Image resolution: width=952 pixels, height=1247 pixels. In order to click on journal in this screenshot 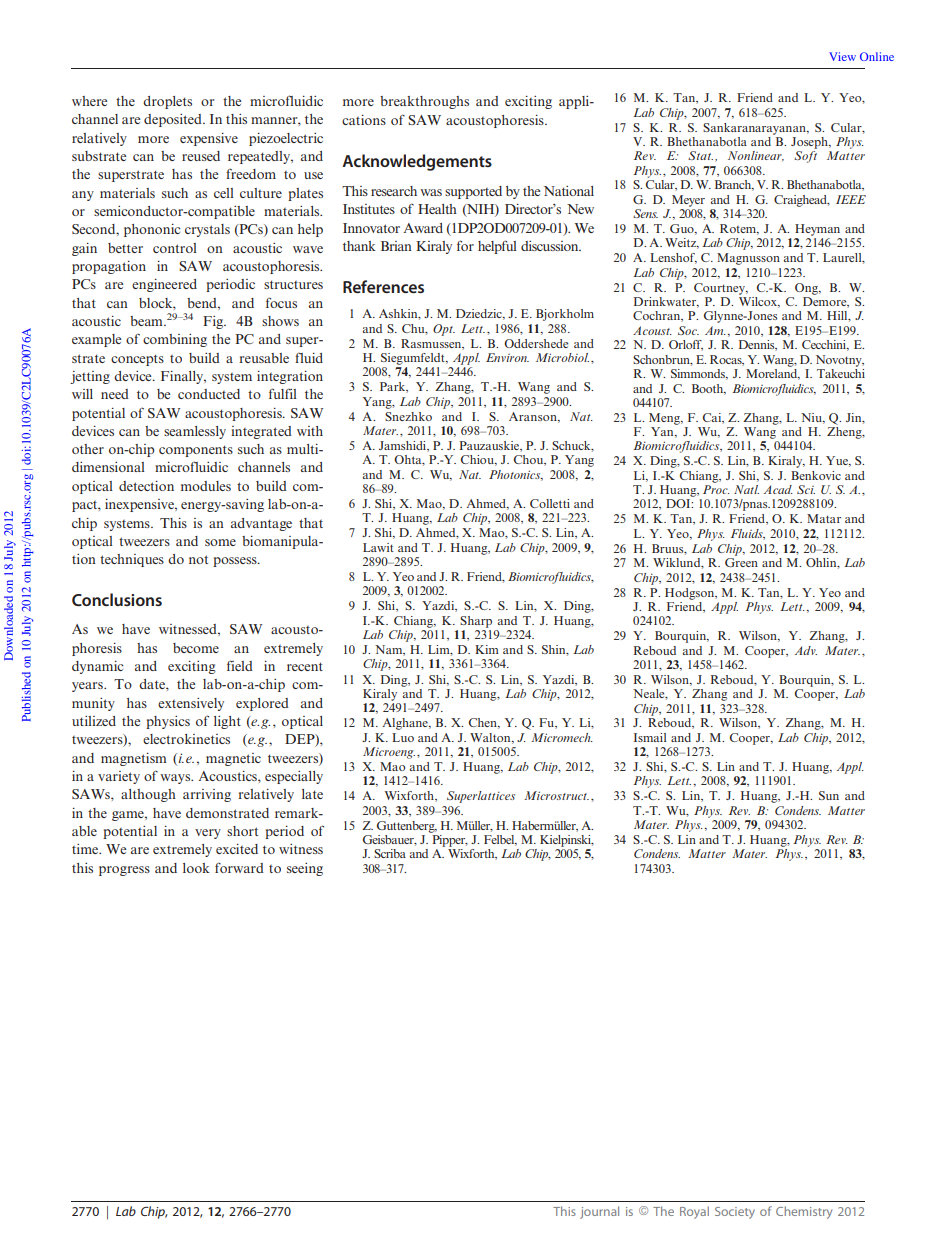, I will do `click(599, 1212)`.
